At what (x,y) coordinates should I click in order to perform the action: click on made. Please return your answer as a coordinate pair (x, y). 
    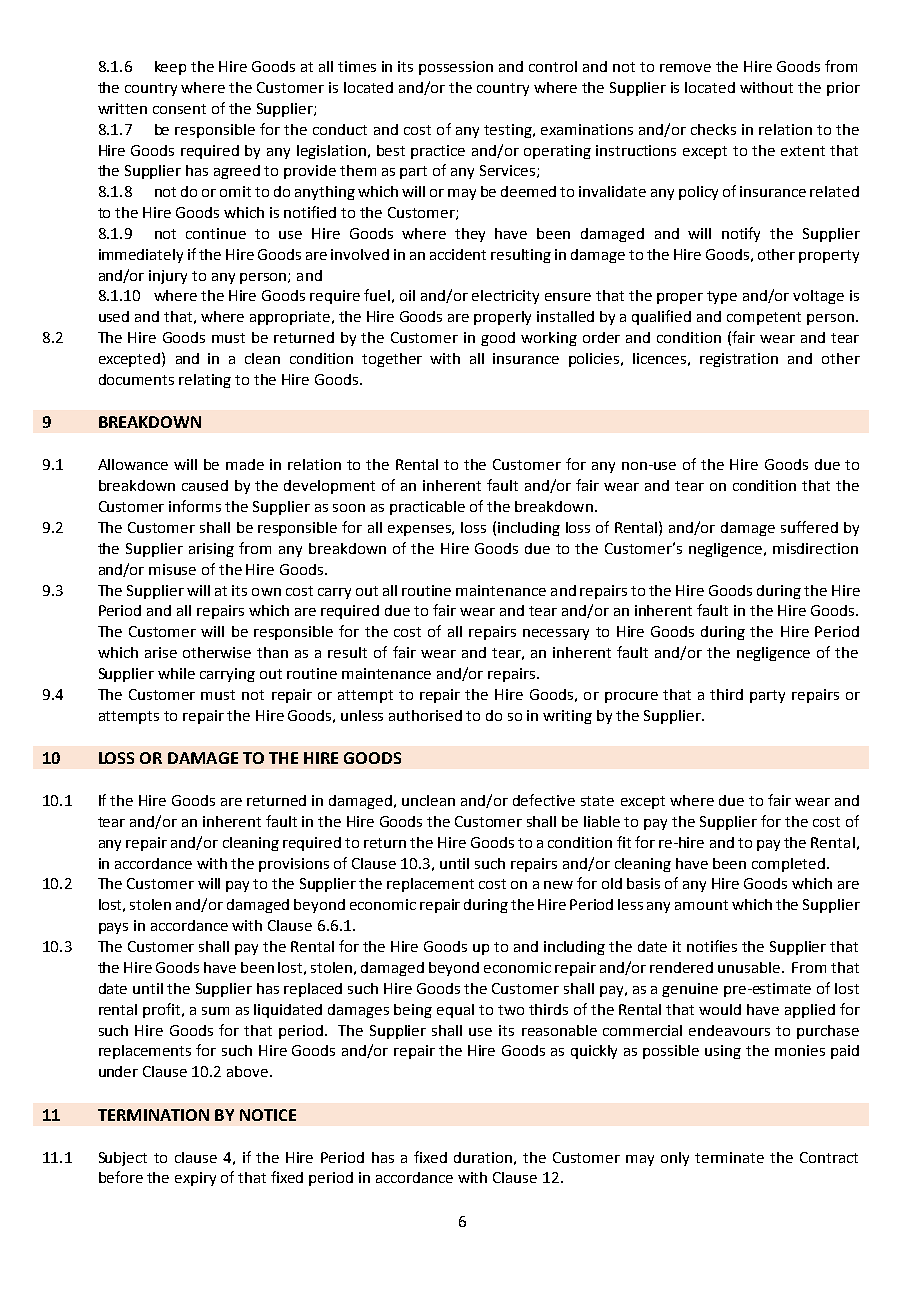
    Looking at the image, I should click on (245, 464).
